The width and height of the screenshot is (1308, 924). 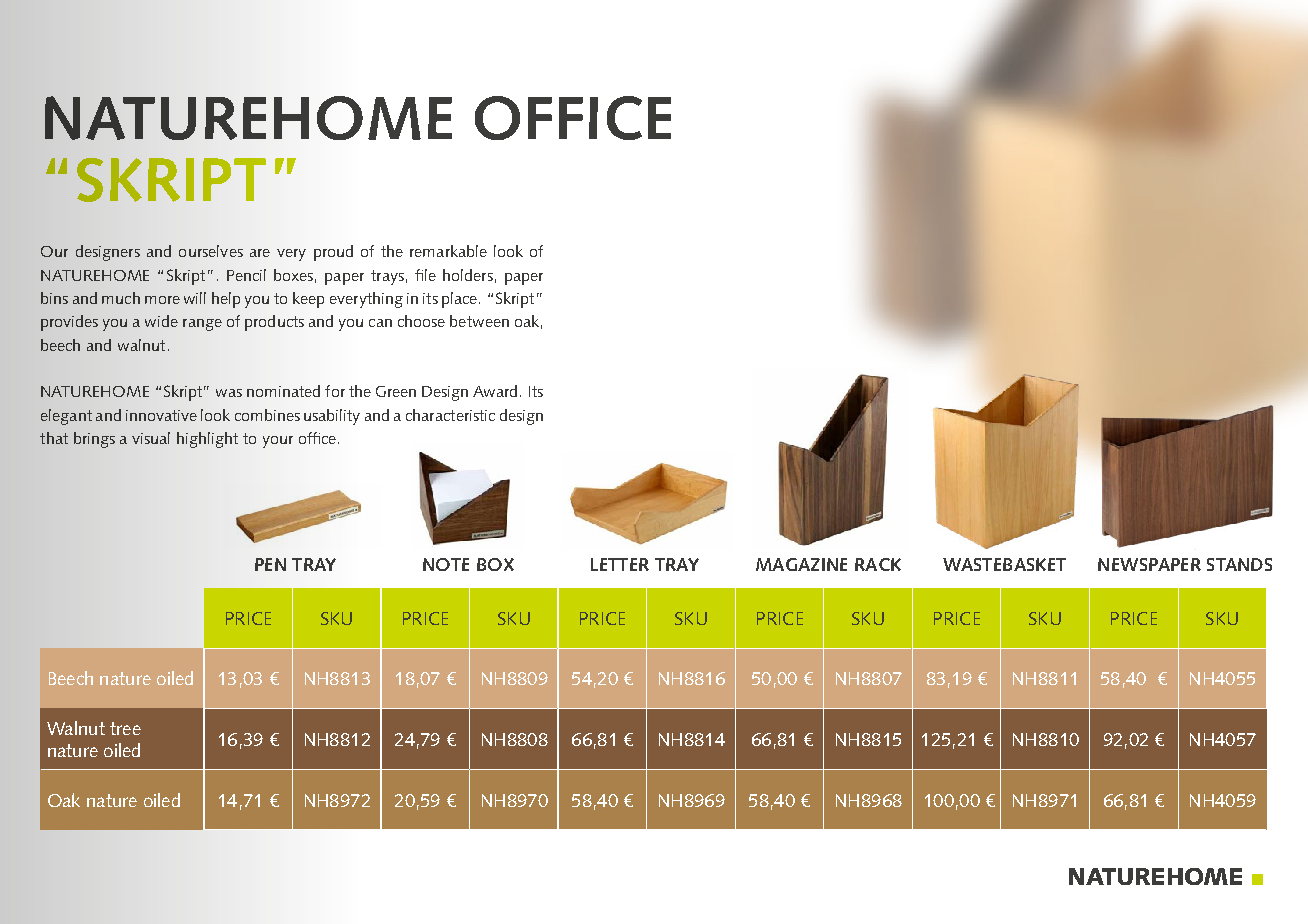 What do you see at coordinates (448, 251) in the screenshot?
I see `remarkable` at bounding box center [448, 251].
